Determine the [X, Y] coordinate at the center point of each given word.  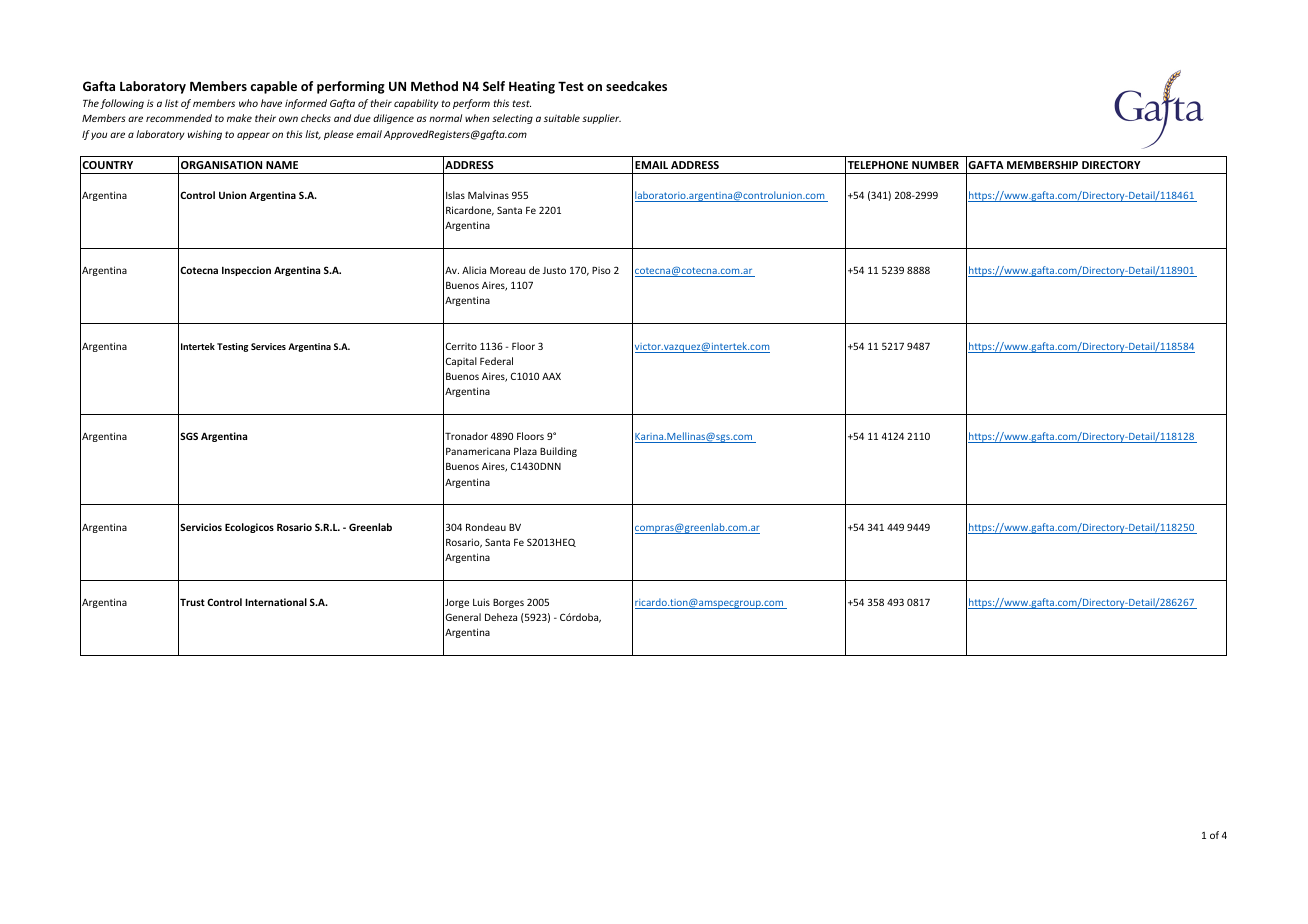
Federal [496, 361]
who [248, 103]
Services [268, 346]
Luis [481, 602]
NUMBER [935, 165]
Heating [532, 87]
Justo [554, 270]
